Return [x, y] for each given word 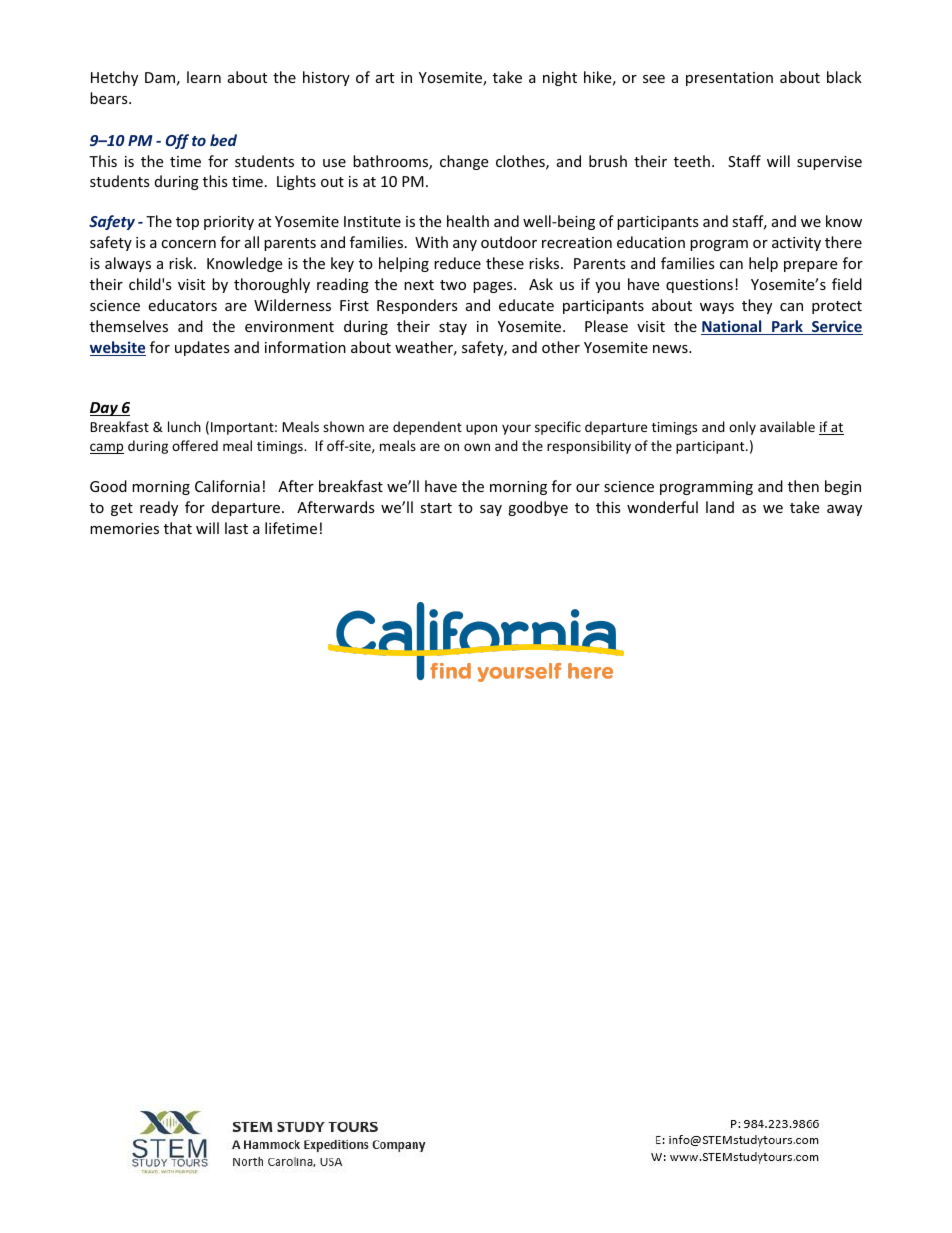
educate [526, 305]
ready [159, 508]
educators [182, 305]
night [560, 78]
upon [481, 429]
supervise [829, 163]
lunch [184, 426]
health [468, 221]
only [742, 428]
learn [204, 77]
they [757, 306]
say [491, 510]
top [187, 223]
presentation [729, 79]
